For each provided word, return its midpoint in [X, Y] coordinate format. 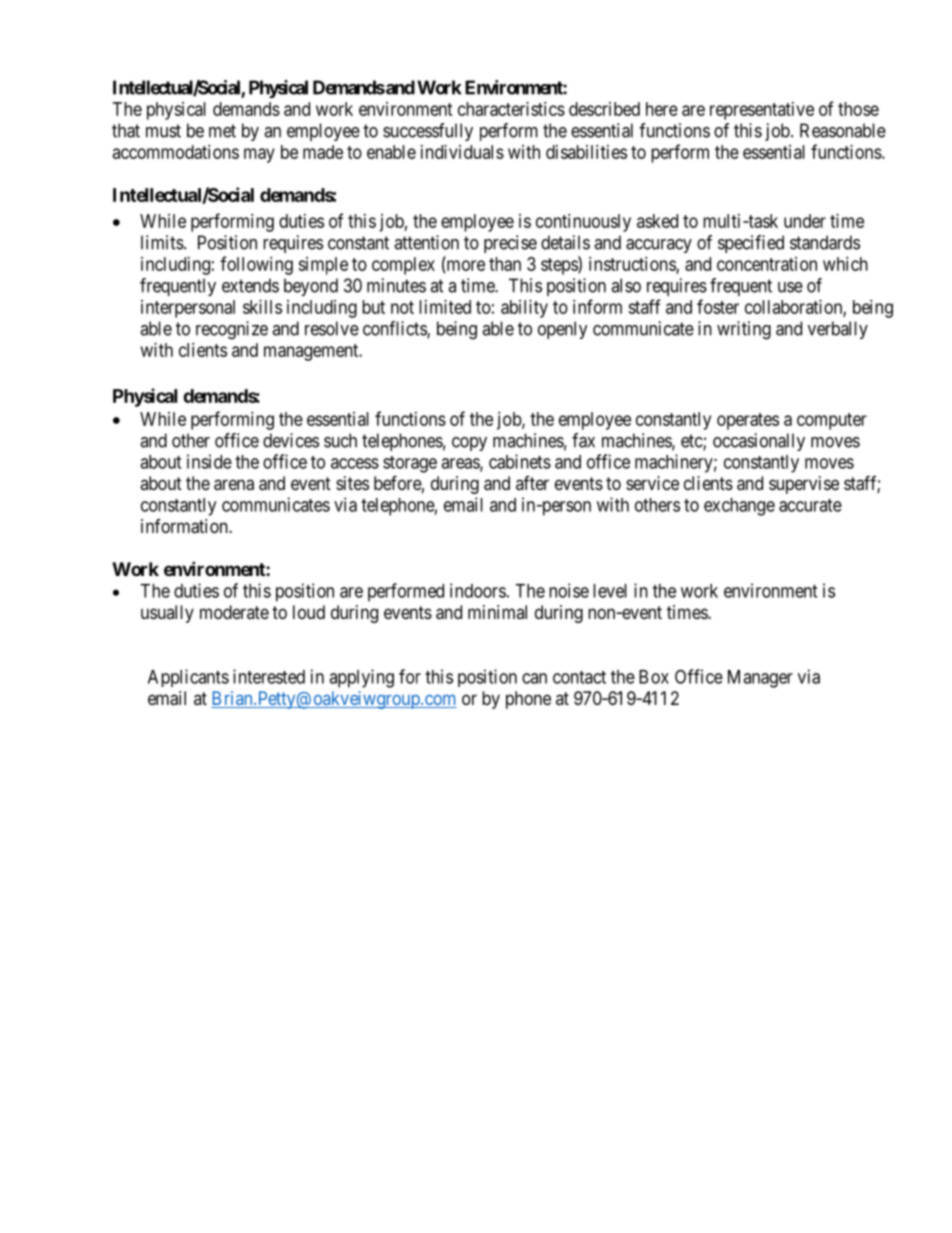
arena [234, 485]
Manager [760, 679]
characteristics [511, 109]
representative [762, 111]
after [532, 483]
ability [524, 309]
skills [262, 307]
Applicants [188, 678]
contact [579, 677]
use [790, 287]
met [222, 131]
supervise [804, 485]
